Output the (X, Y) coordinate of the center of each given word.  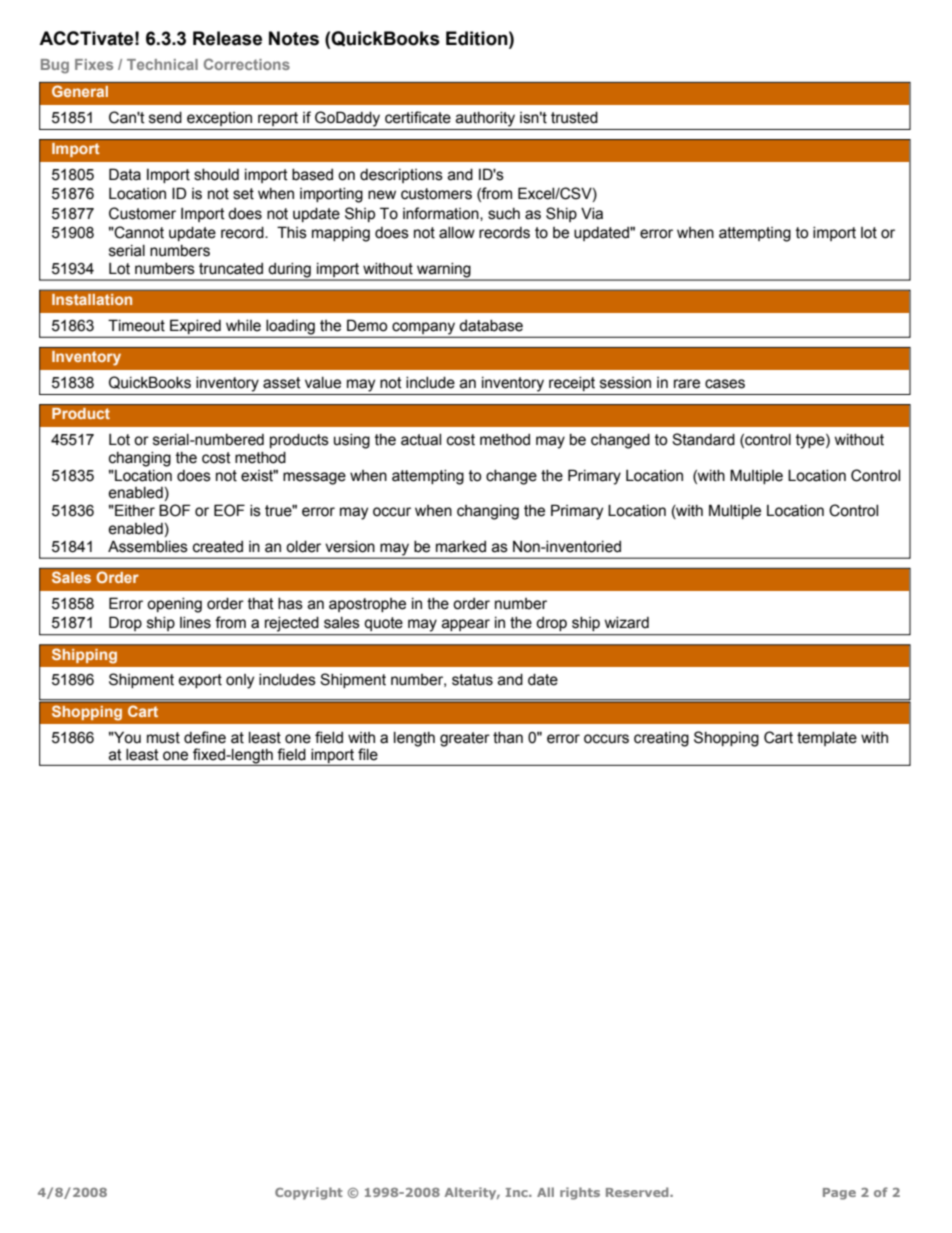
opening (174, 605)
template (827, 739)
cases (725, 384)
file (368, 754)
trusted (574, 118)
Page (839, 1194)
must (163, 738)
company (423, 328)
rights (580, 1193)
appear (466, 625)
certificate (418, 117)
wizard (627, 623)
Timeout (136, 325)
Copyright (309, 1193)
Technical (162, 64)
